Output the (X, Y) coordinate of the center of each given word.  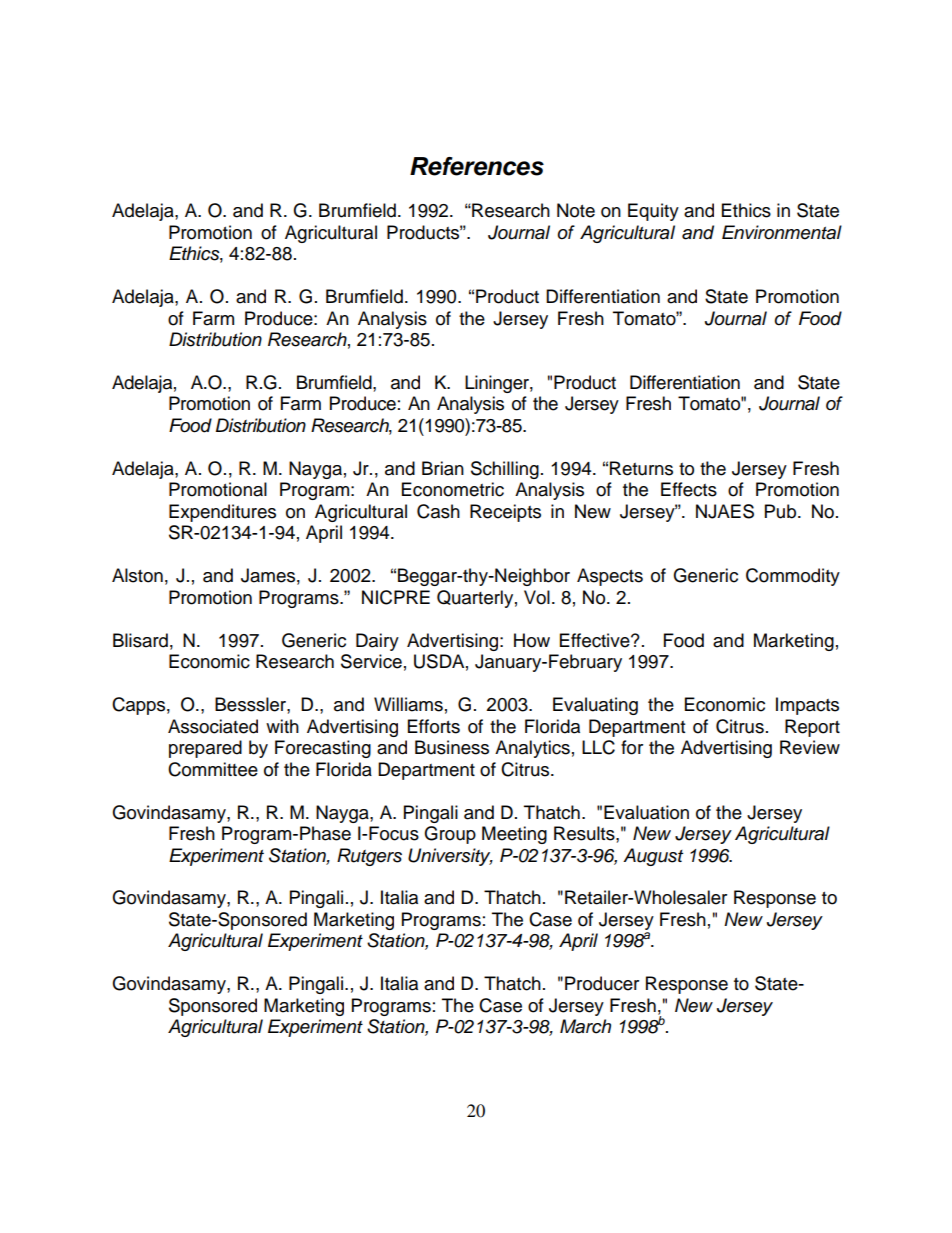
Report (812, 728)
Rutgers (369, 857)
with (282, 726)
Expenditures (222, 513)
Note (576, 210)
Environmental (782, 232)
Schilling (505, 470)
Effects (689, 489)
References (477, 166)
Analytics (532, 749)
